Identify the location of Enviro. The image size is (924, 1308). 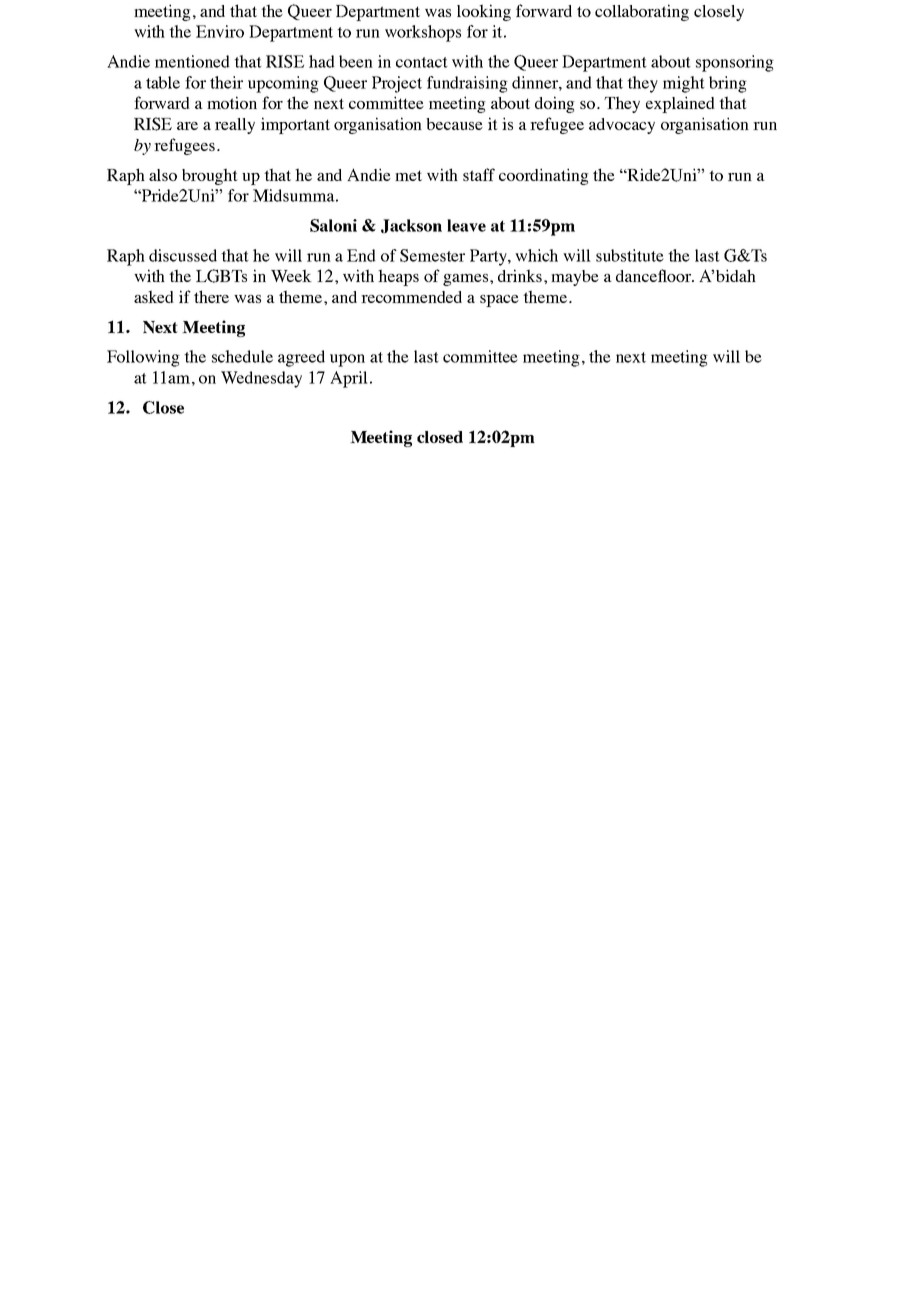
(220, 31).
